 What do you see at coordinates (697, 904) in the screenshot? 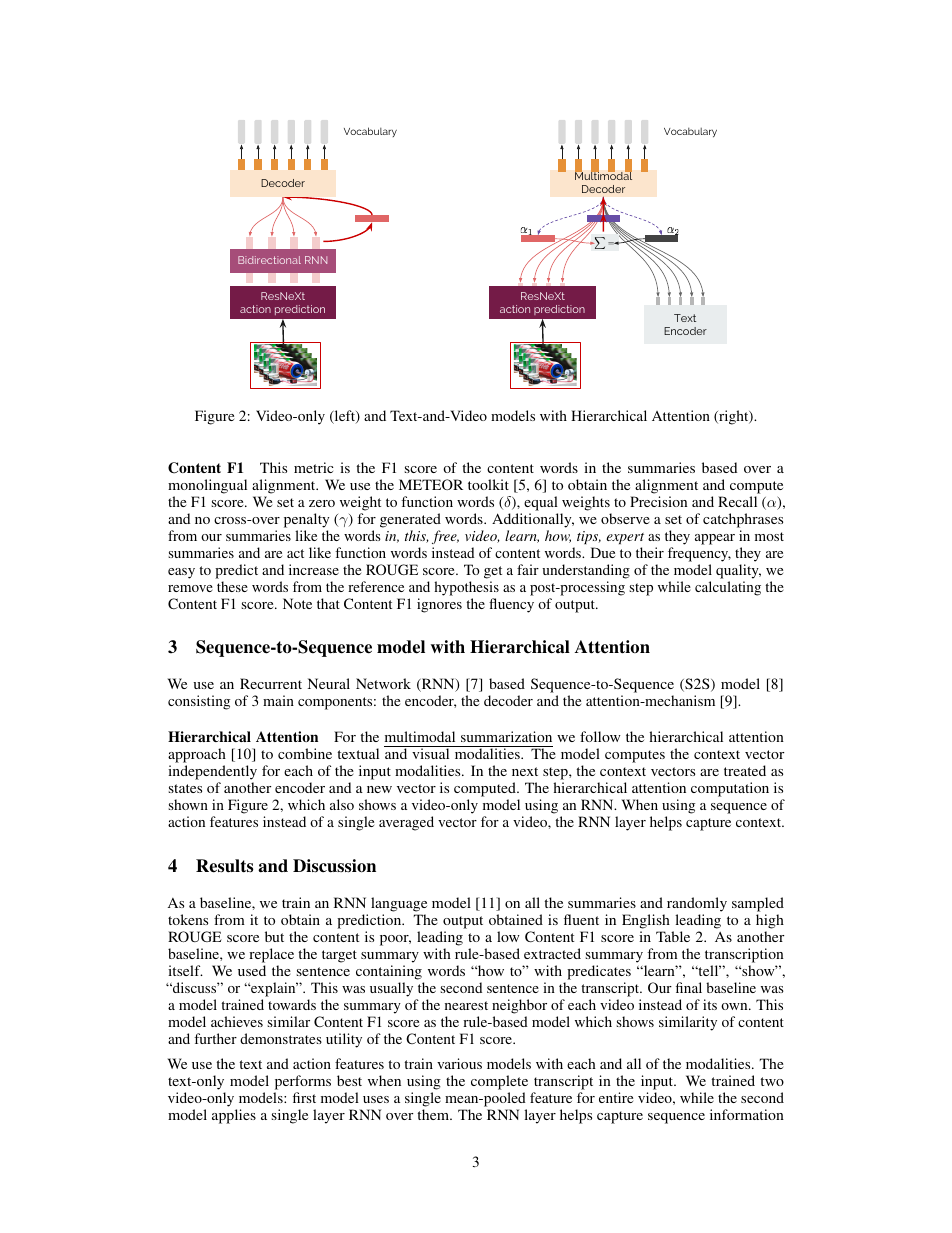
I see `randomly` at bounding box center [697, 904].
